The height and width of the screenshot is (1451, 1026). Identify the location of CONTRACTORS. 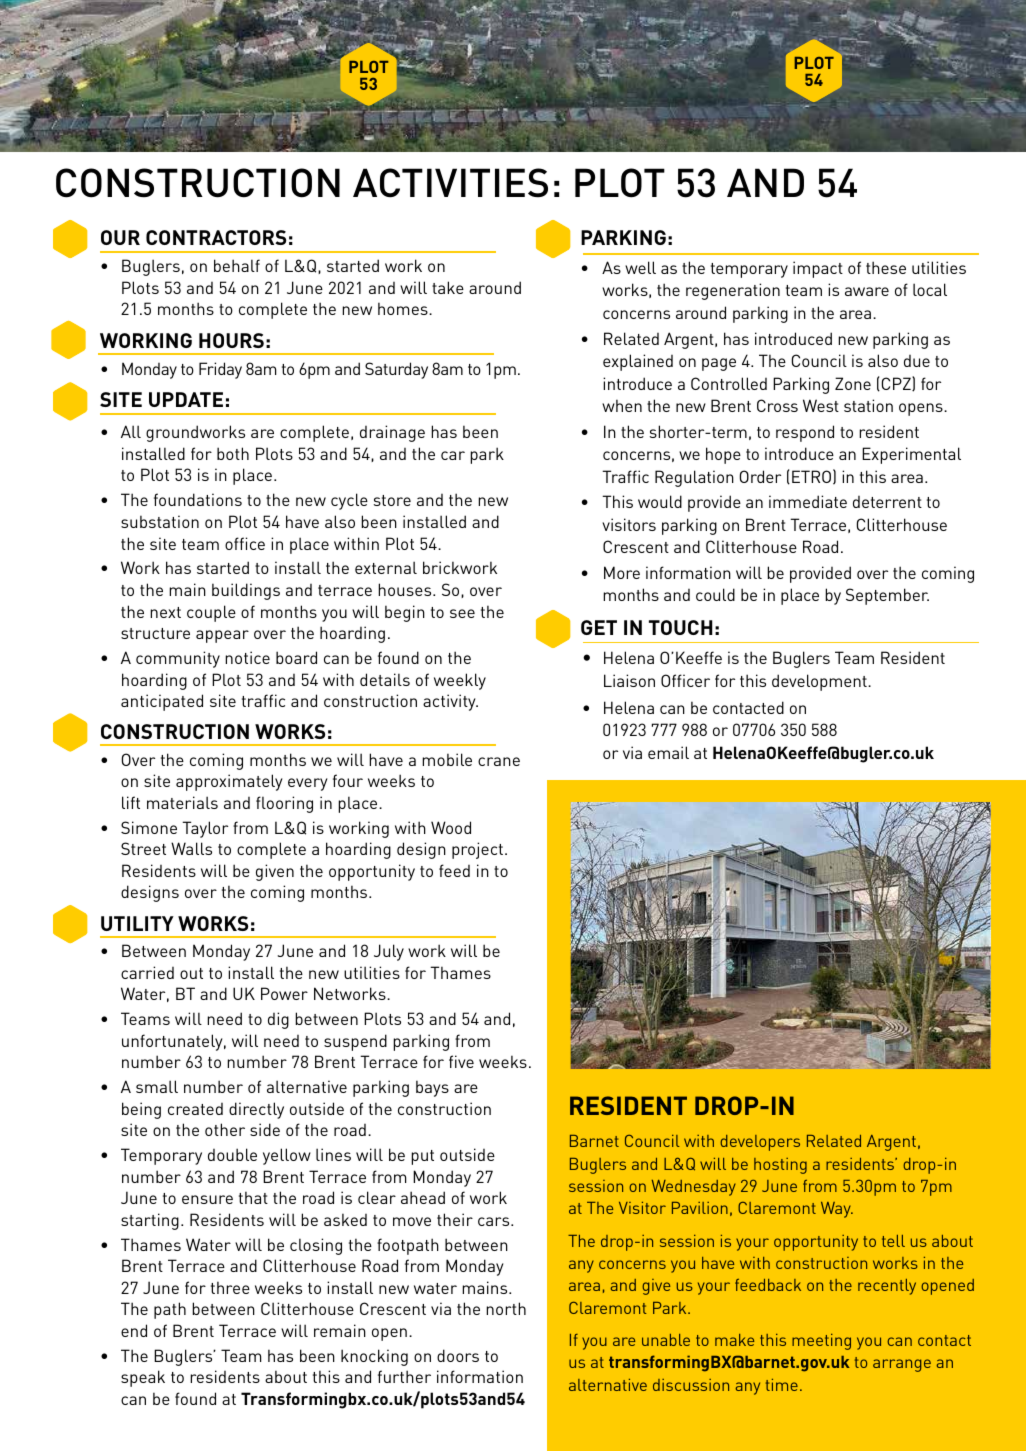
(216, 237).
